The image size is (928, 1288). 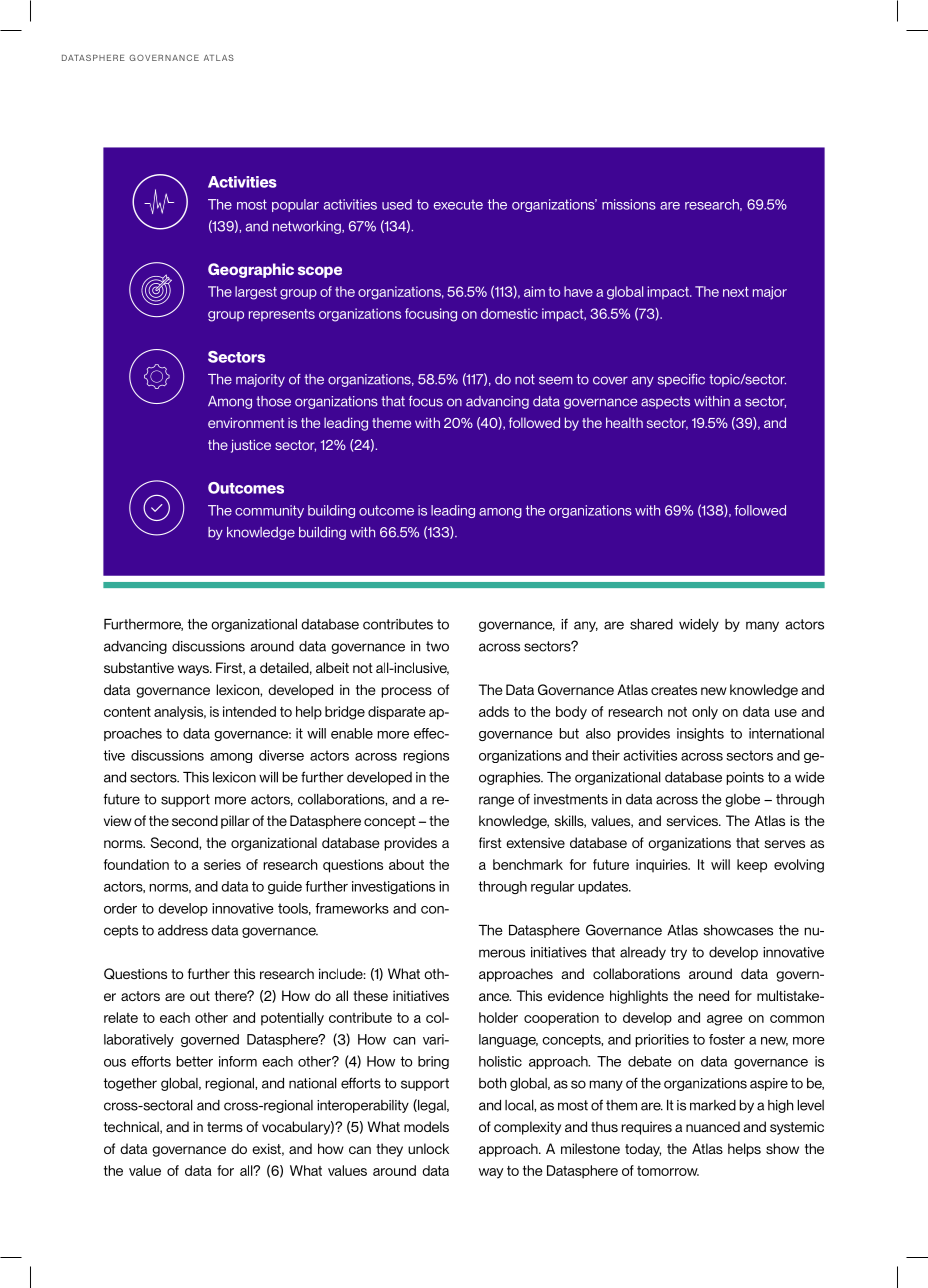 What do you see at coordinates (251, 270) in the screenshot?
I see `Geographic` at bounding box center [251, 270].
